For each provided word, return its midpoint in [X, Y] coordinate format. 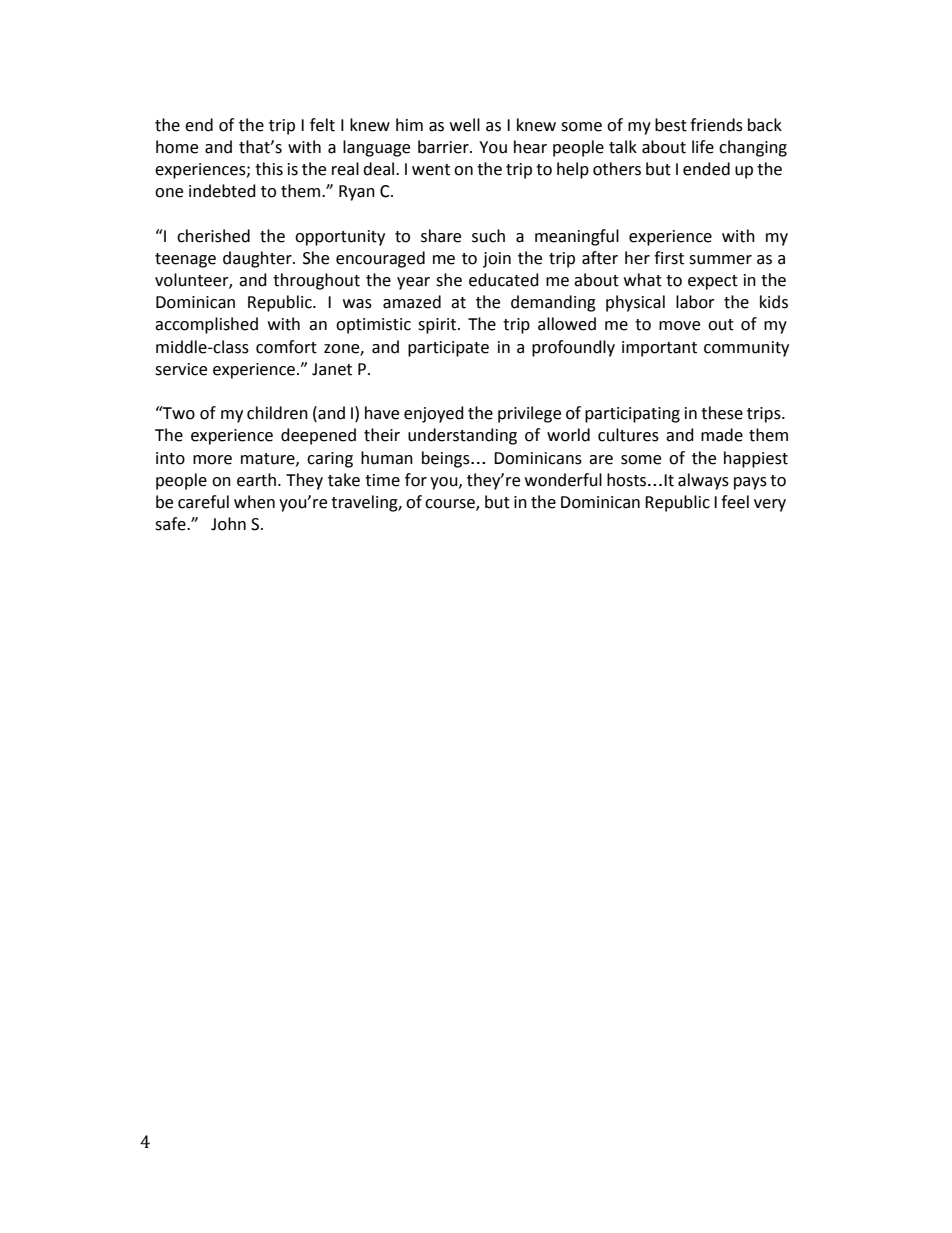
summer [720, 260]
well [465, 125]
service [181, 369]
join [497, 260]
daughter [258, 259]
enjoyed [434, 414]
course [451, 505]
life [703, 147]
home [177, 147]
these [722, 413]
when [254, 502]
